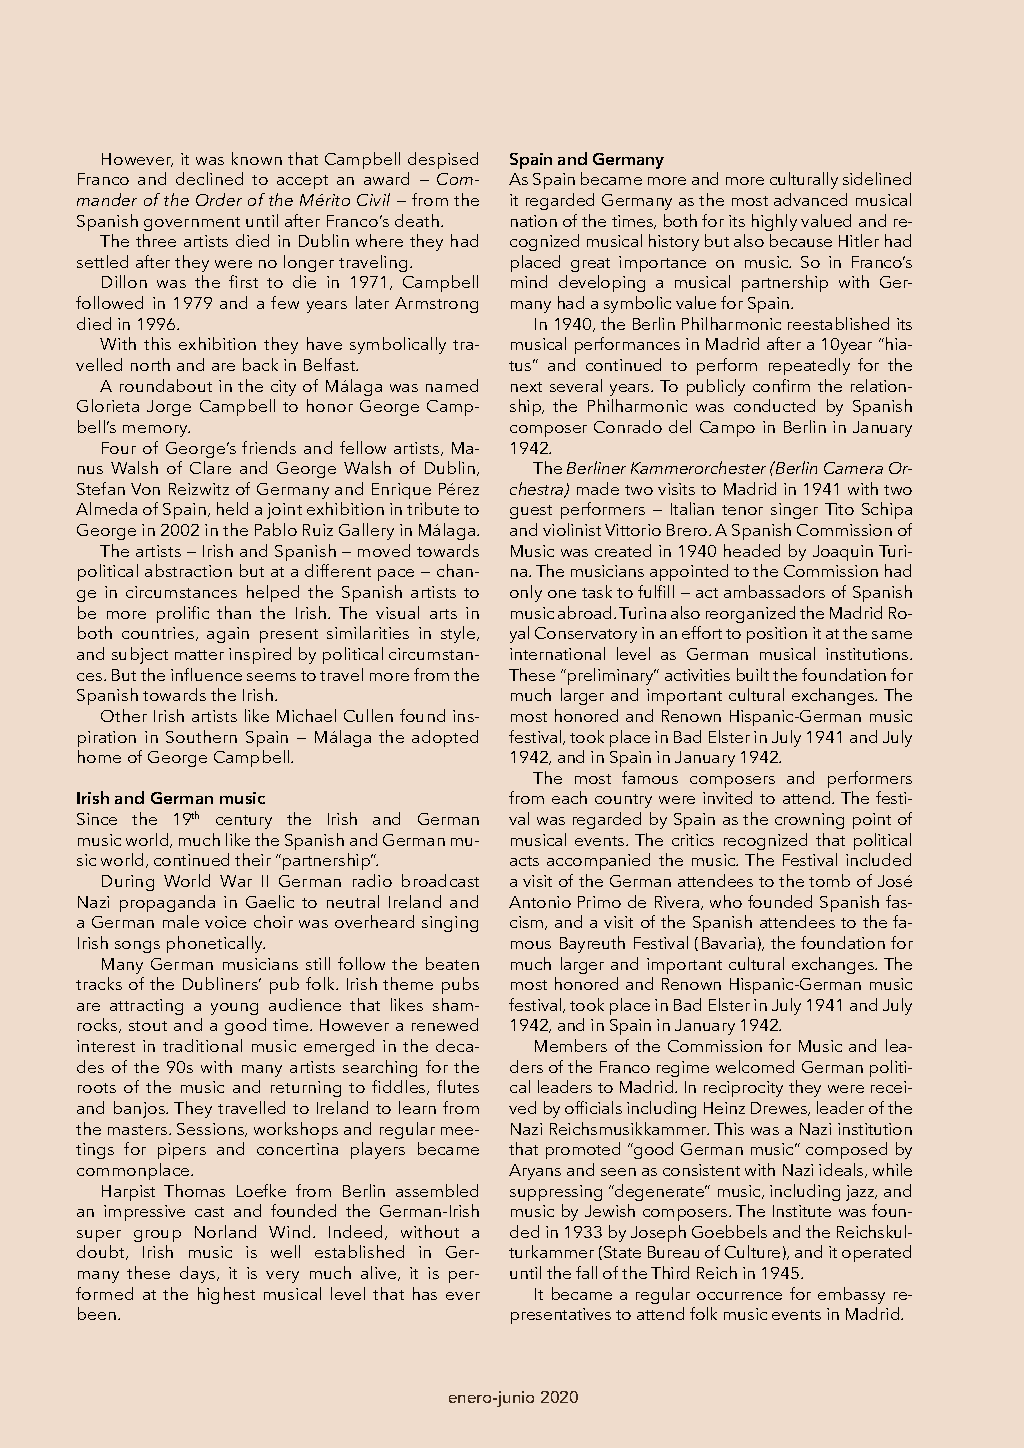  I want to click on Southern, so click(201, 736).
